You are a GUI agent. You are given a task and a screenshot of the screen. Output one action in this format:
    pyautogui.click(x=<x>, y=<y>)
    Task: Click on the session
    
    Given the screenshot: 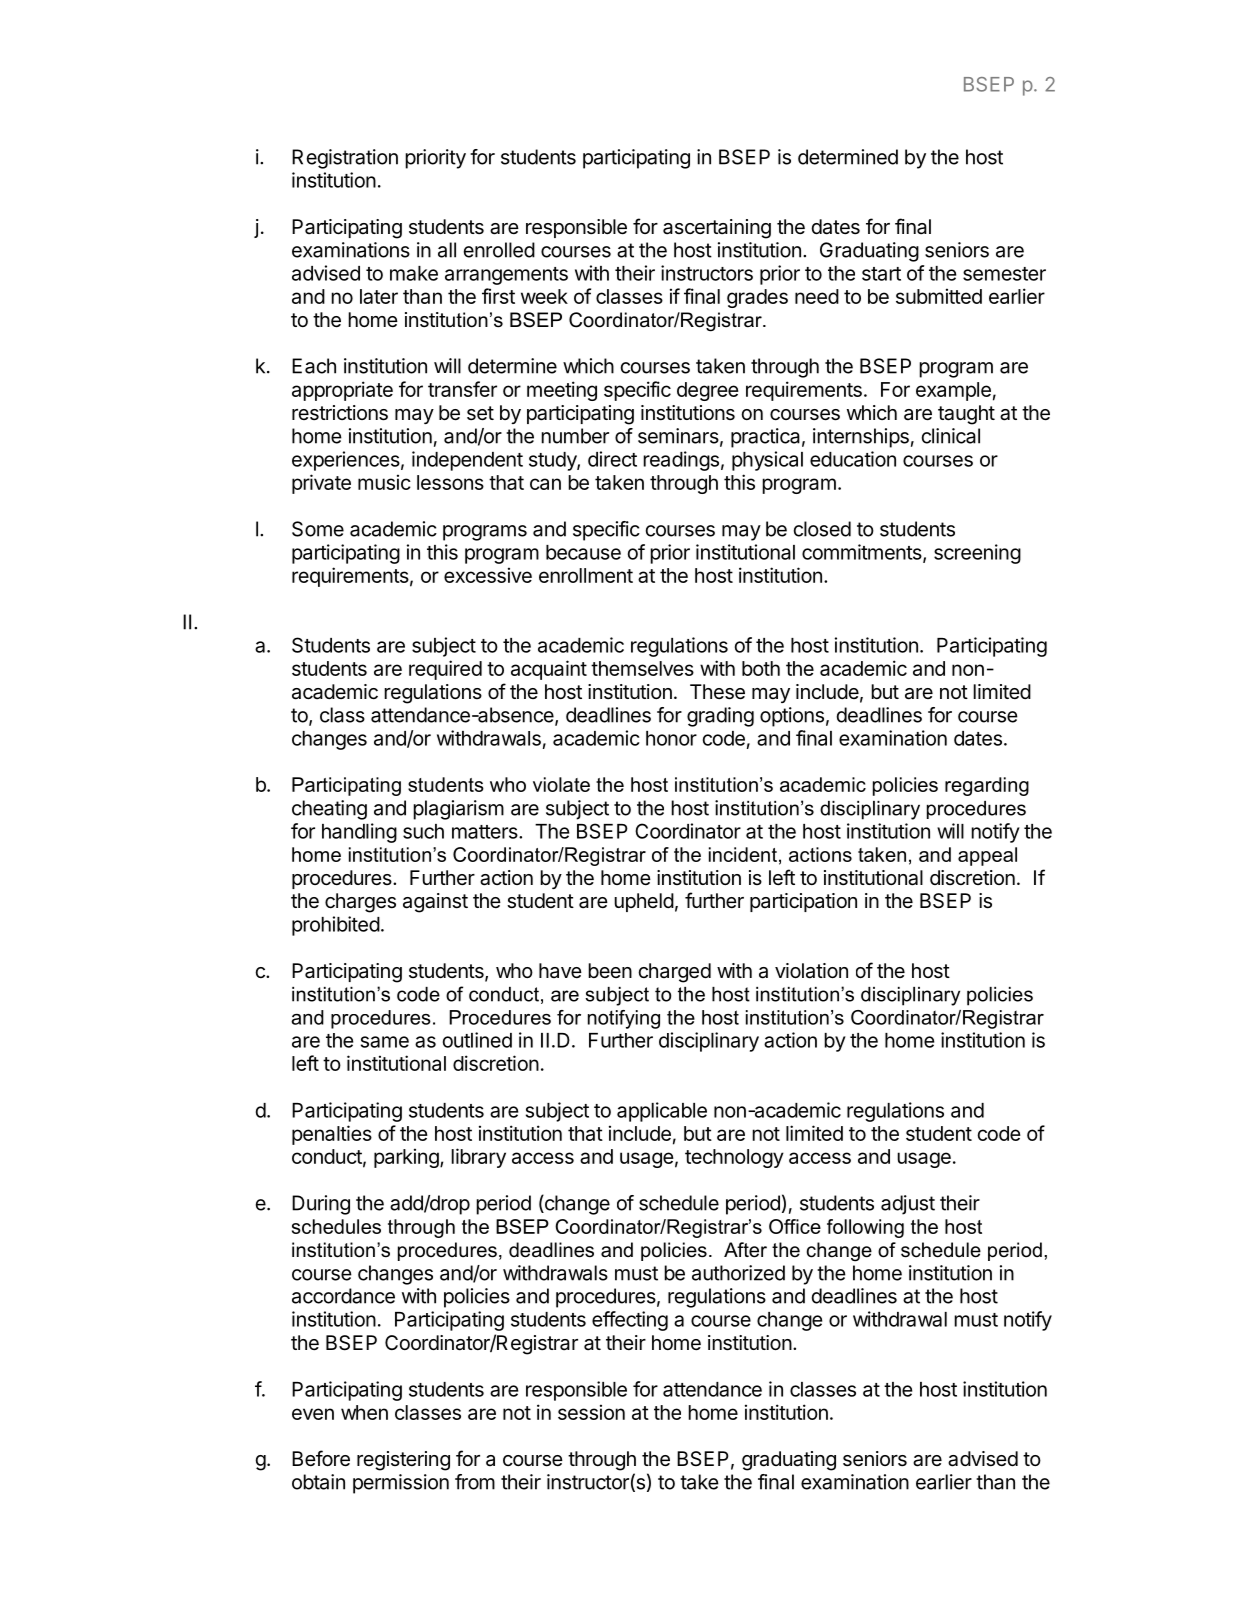 What is the action you would take?
    pyautogui.click(x=591, y=1412)
